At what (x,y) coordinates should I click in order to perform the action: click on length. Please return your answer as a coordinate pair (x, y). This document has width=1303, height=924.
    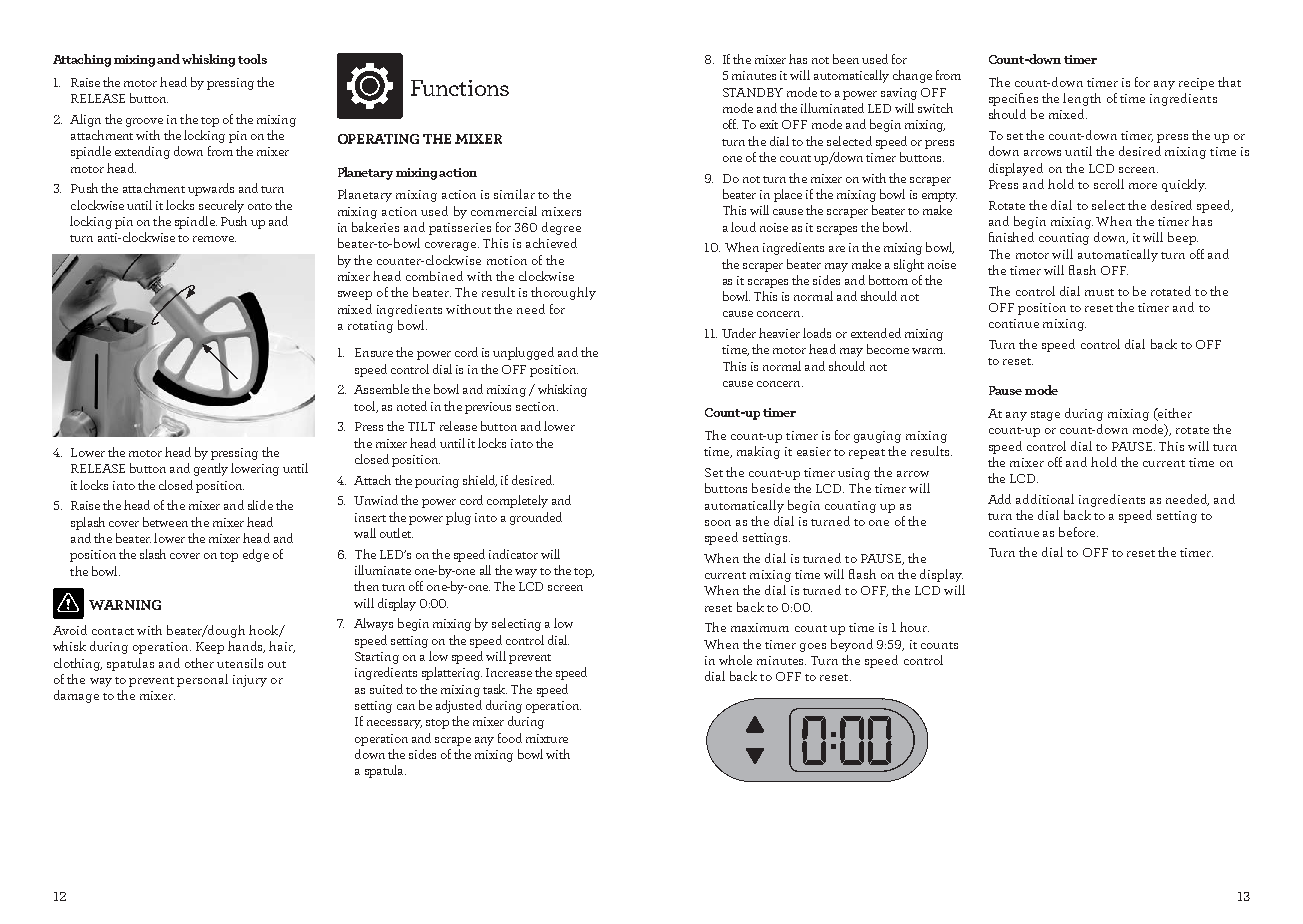
    Looking at the image, I should click on (1082, 99).
